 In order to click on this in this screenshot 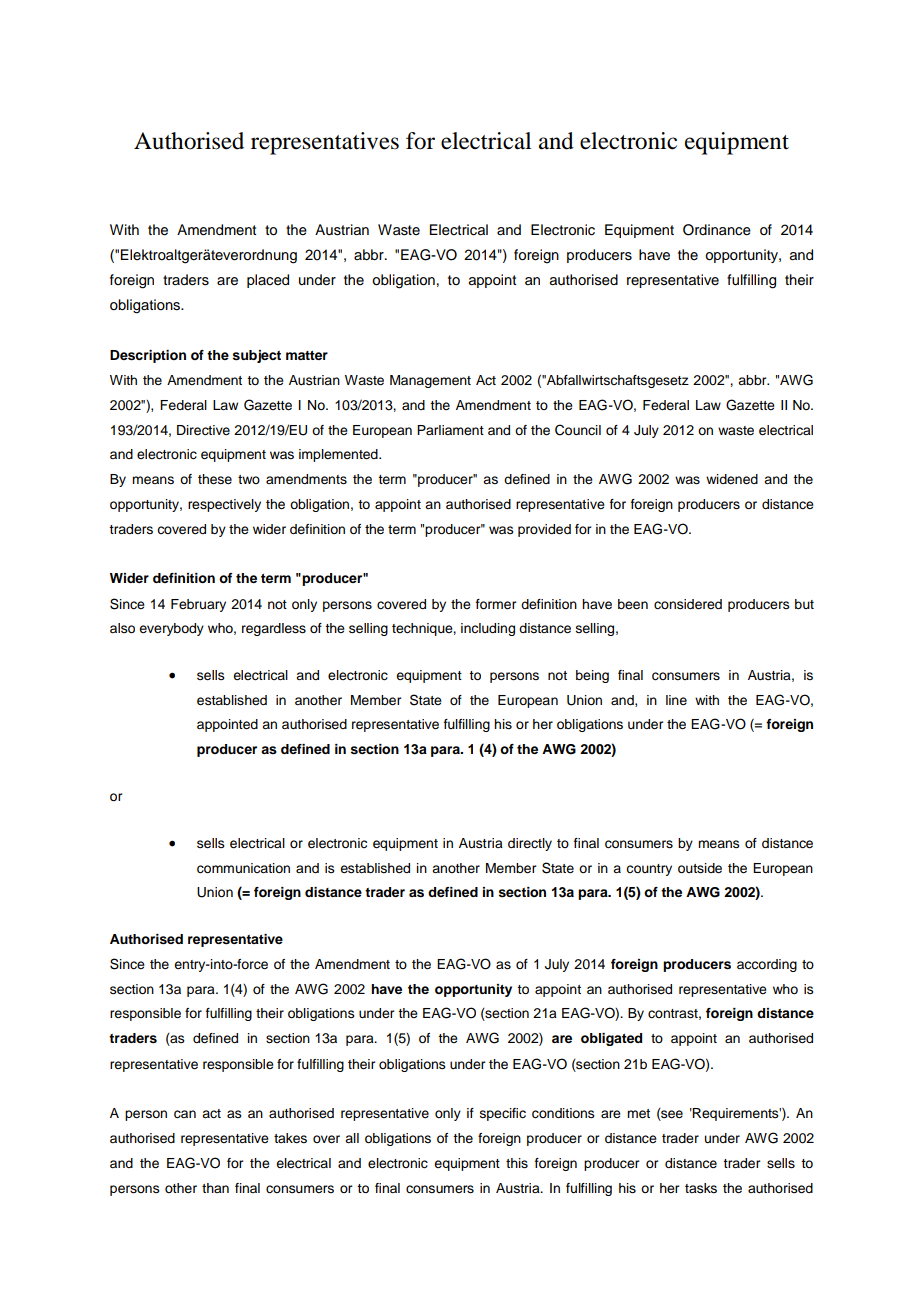, I will do `click(517, 1163)`.
